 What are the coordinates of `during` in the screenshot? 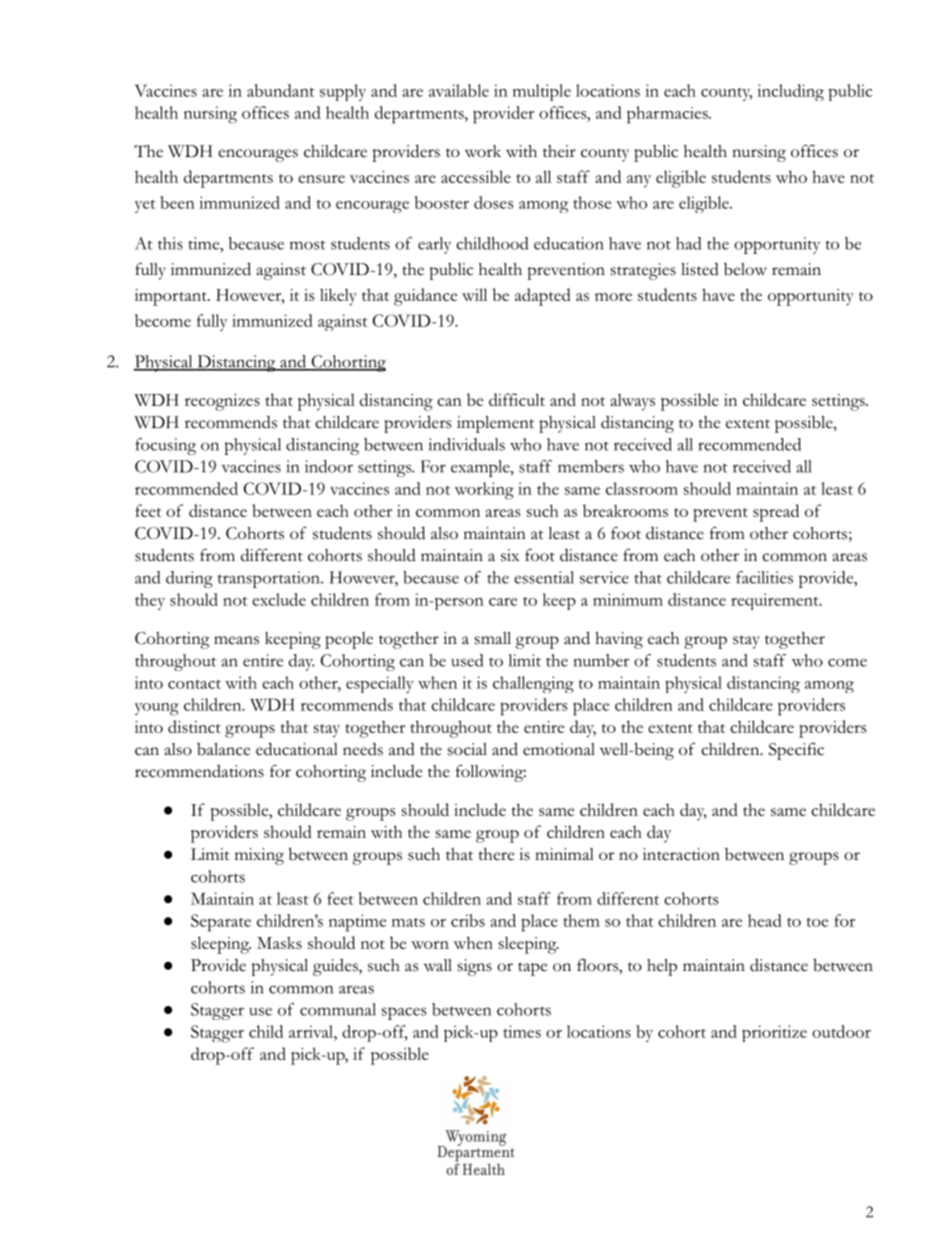 It's located at (189, 579).
